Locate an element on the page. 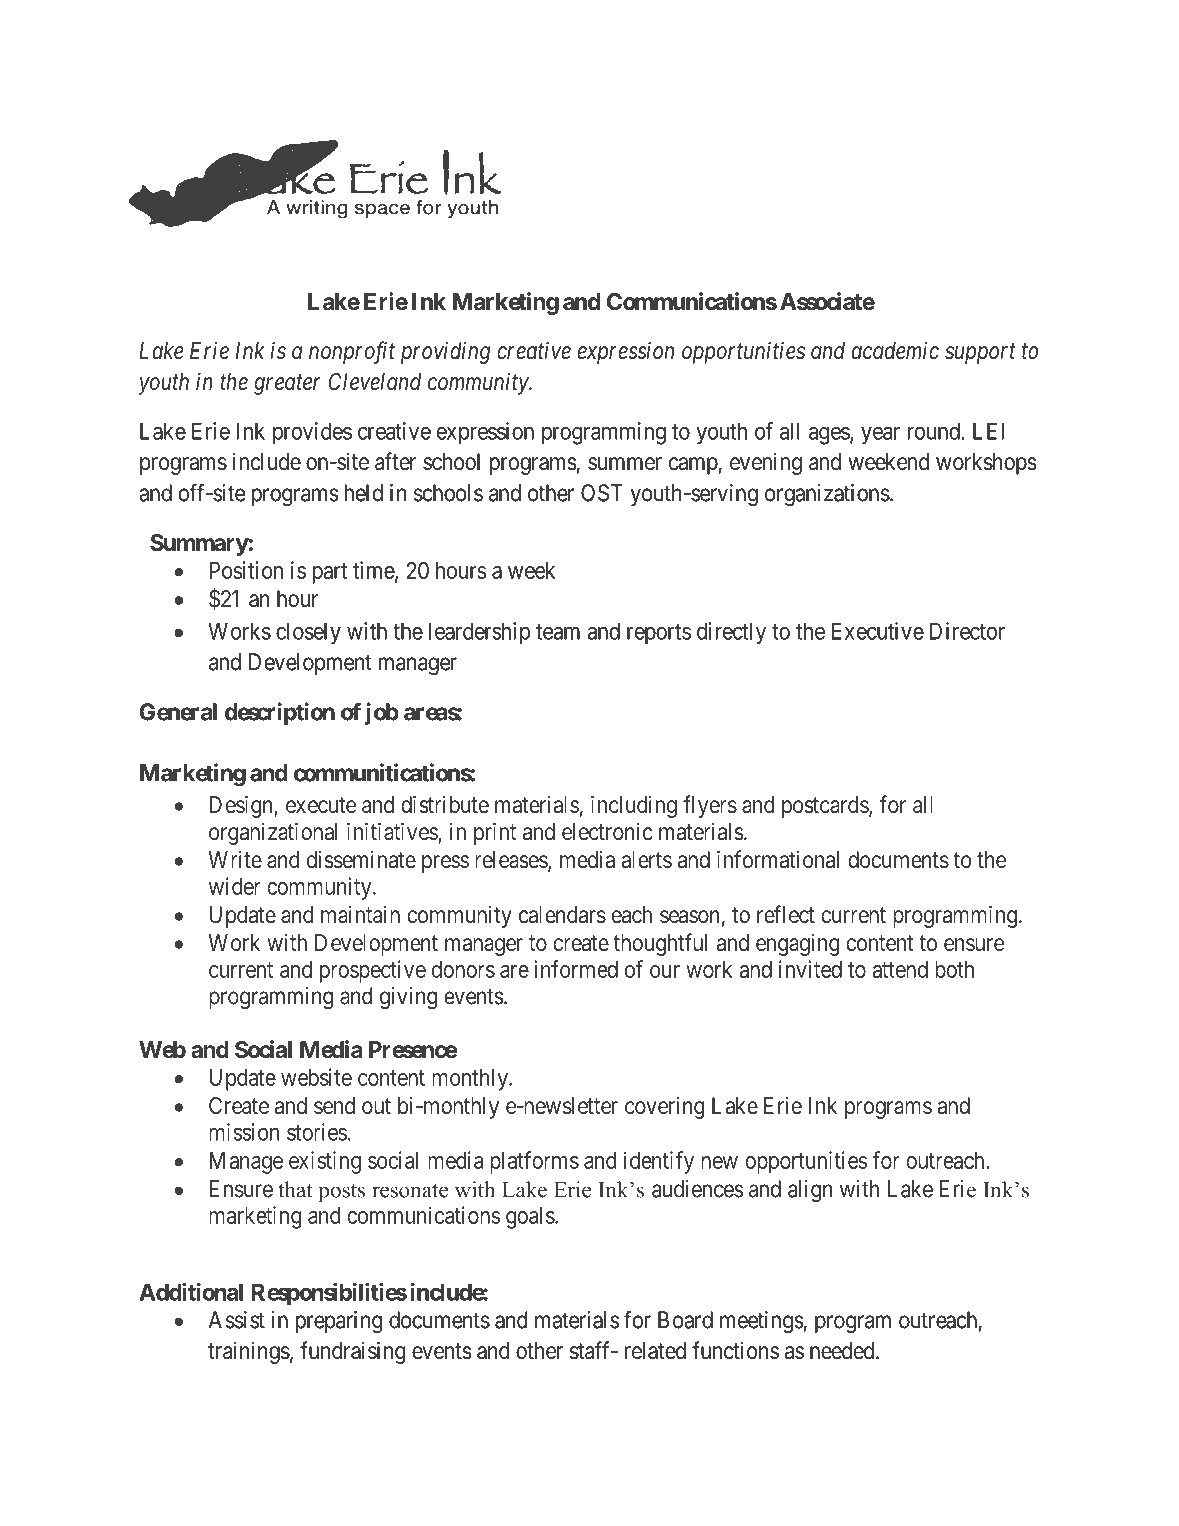 The image size is (1179, 1526). academic is located at coordinates (895, 350).
